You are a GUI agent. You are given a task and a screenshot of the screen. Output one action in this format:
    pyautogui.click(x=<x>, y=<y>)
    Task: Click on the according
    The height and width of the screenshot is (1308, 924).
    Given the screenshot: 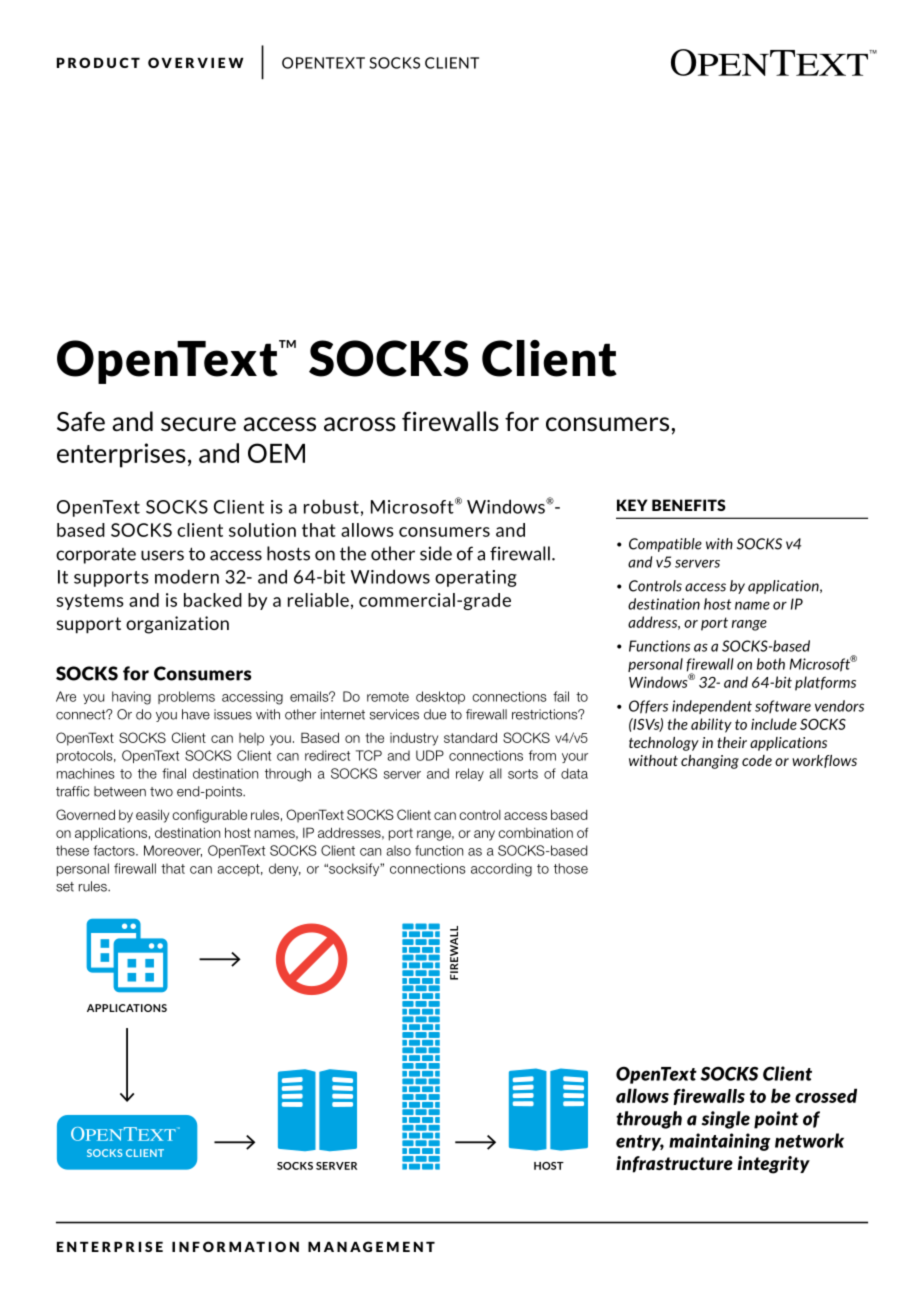 What is the action you would take?
    pyautogui.click(x=501, y=870)
